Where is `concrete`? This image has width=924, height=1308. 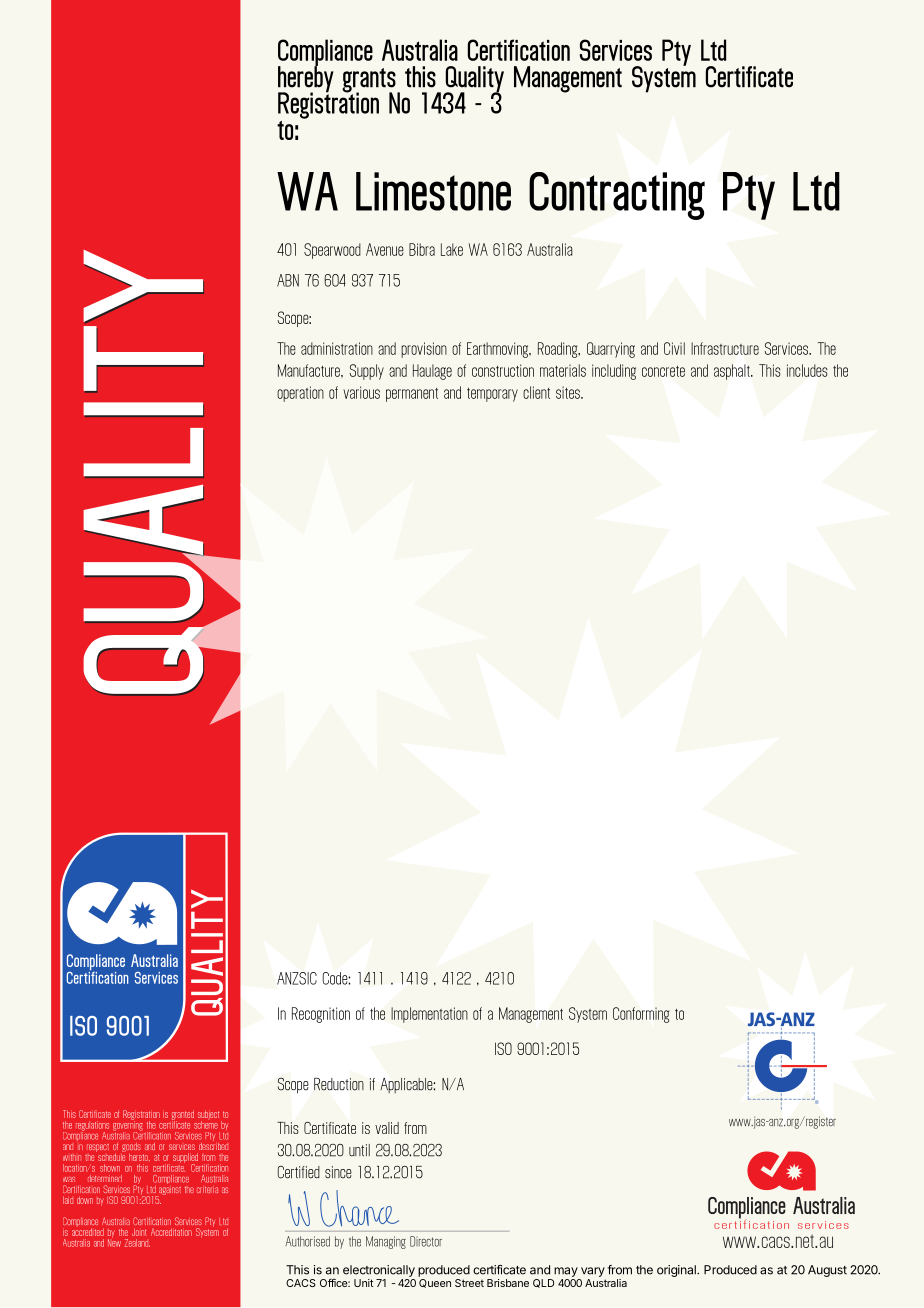
concrete is located at coordinates (663, 371).
